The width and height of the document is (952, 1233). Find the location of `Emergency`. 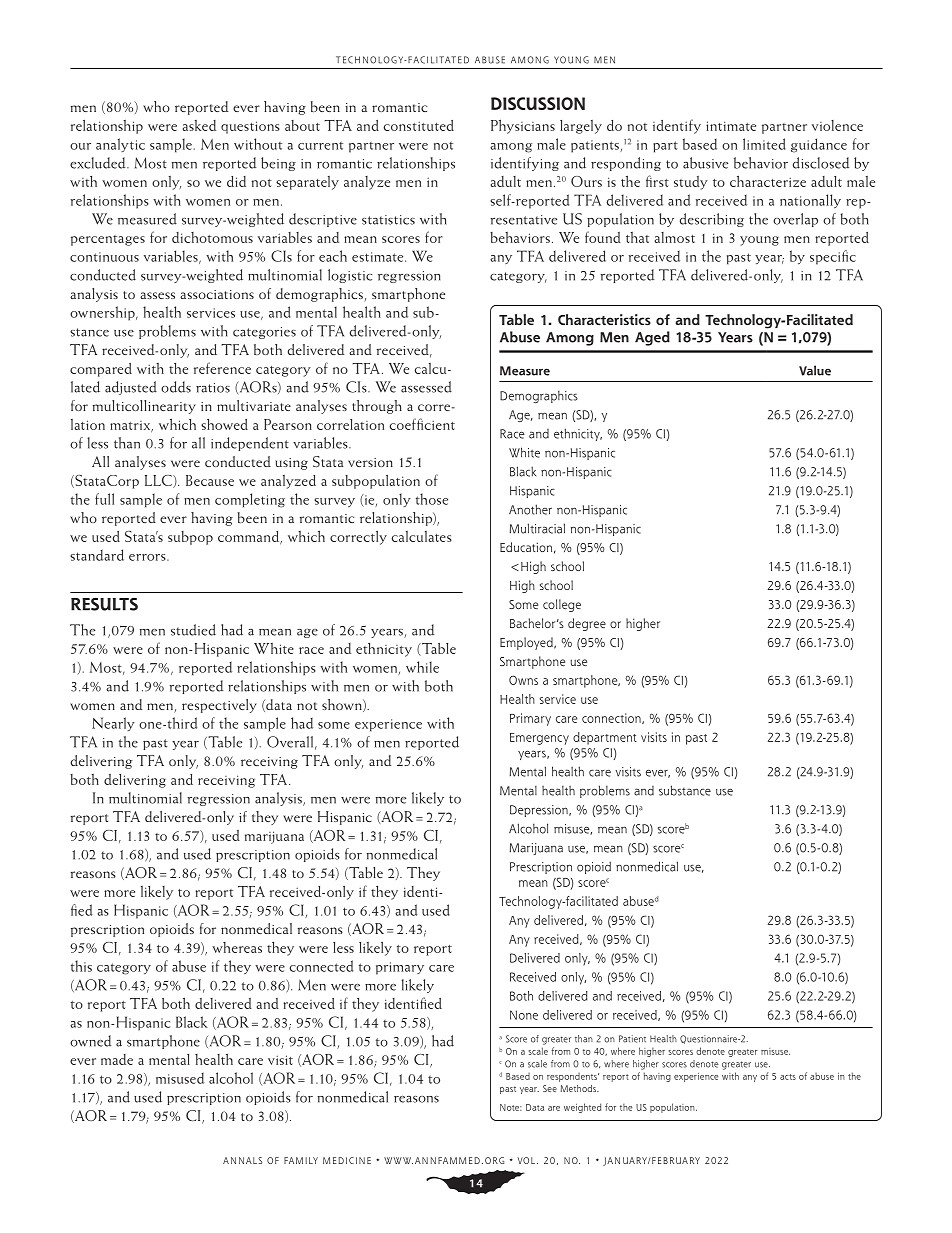

Emergency is located at coordinates (539, 739).
